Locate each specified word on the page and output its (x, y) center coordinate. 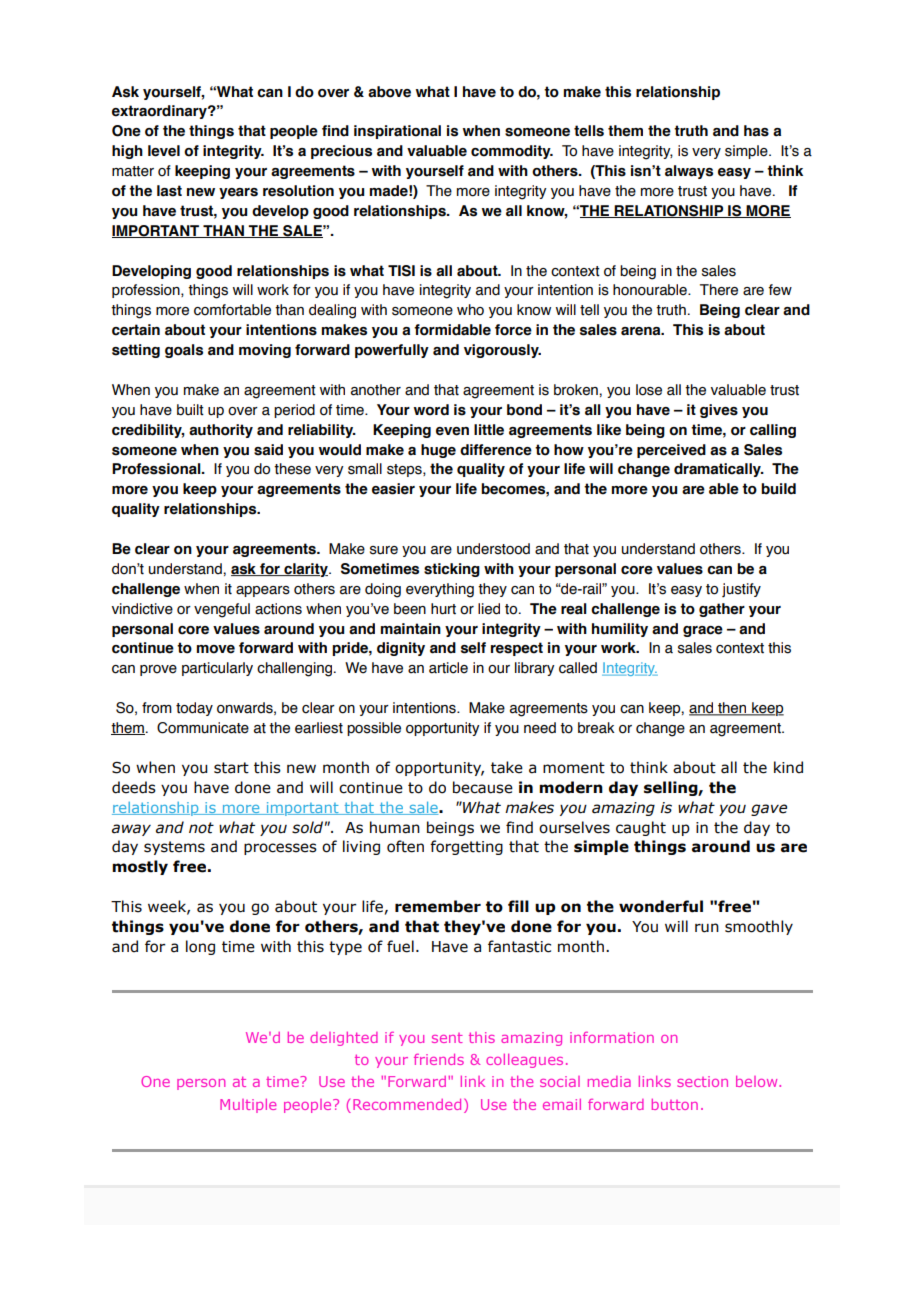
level (164, 151)
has (756, 131)
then (732, 709)
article (448, 668)
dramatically (718, 470)
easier (393, 489)
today (194, 709)
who (470, 310)
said (268, 450)
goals (184, 351)
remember (438, 906)
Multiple (248, 1106)
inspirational (397, 132)
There (719, 290)
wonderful (661, 906)
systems (174, 848)
